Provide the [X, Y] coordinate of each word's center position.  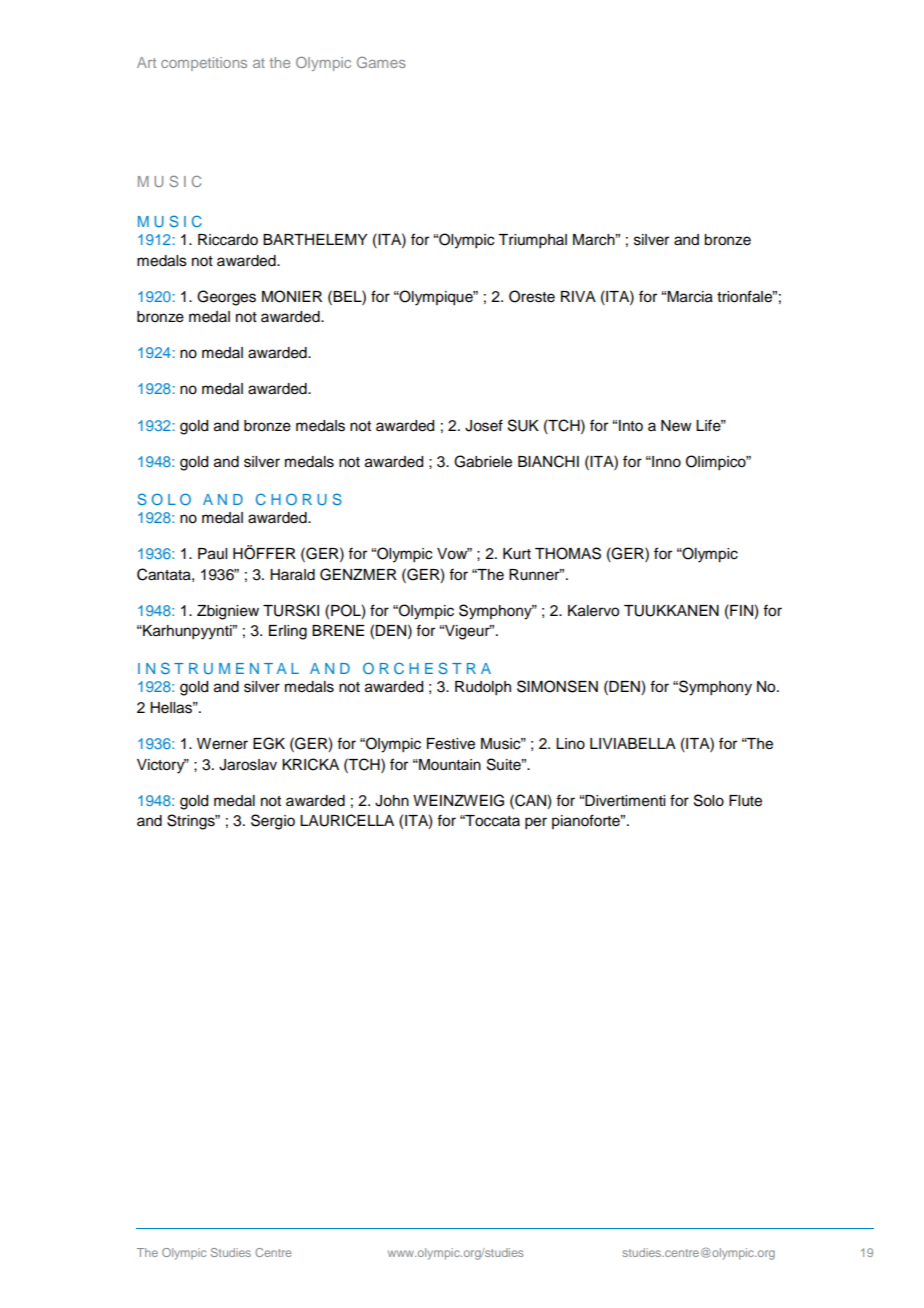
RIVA [578, 296]
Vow [453, 554]
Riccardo [228, 240]
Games [381, 62]
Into [631, 426]
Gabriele [483, 461]
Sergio [273, 822]
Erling [288, 632]
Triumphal [532, 241]
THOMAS [568, 553]
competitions [204, 64]
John [392, 801]
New [676, 426]
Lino [570, 744]
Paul [212, 554]
